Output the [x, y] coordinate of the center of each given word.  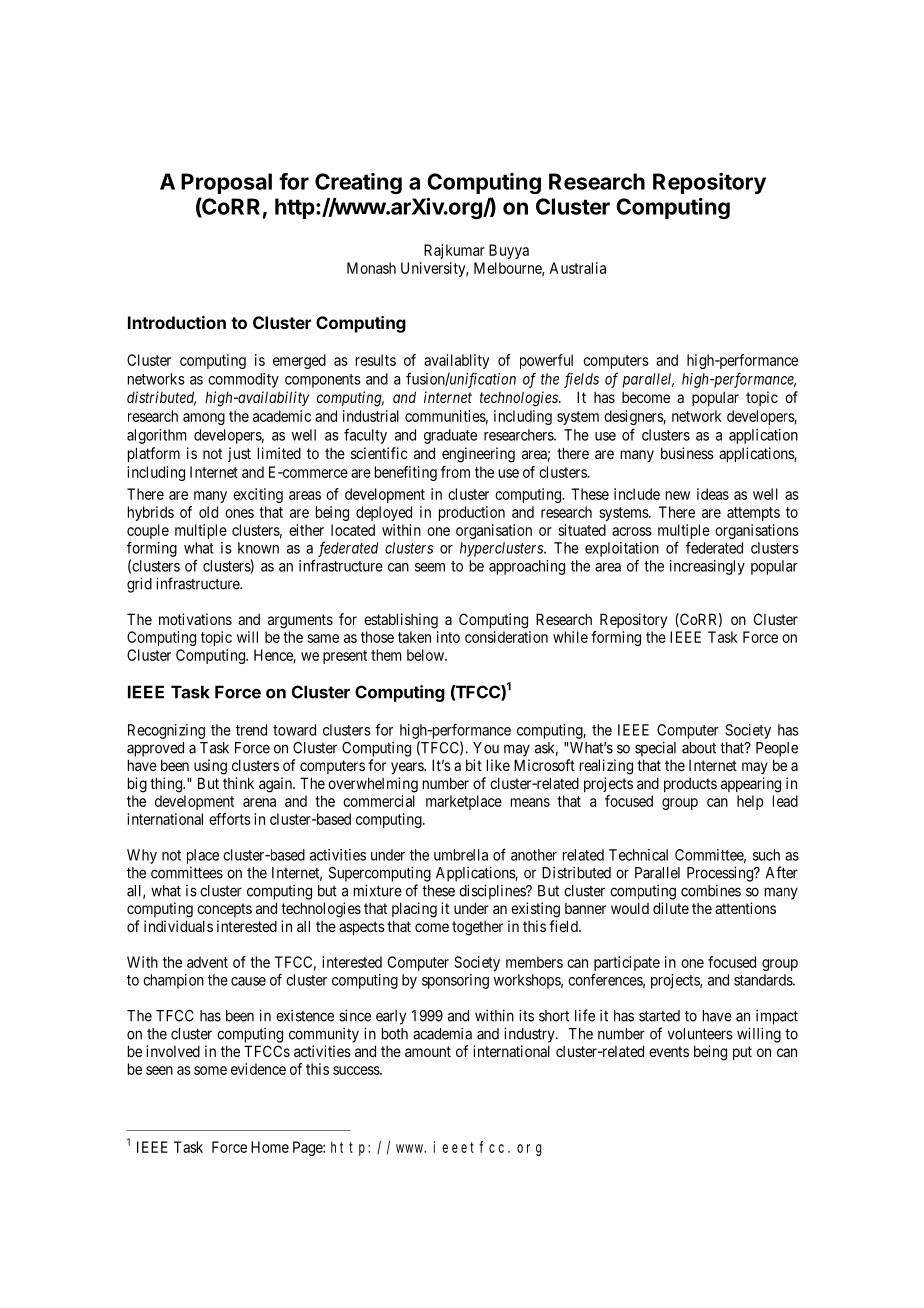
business [687, 453]
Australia [577, 268]
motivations [195, 619]
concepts [224, 910]
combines [711, 891]
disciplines [493, 892]
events [669, 1051]
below [426, 655]
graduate [450, 436]
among [204, 419]
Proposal [226, 183]
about [699, 748]
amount [428, 1051]
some [210, 1070]
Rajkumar [454, 251]
